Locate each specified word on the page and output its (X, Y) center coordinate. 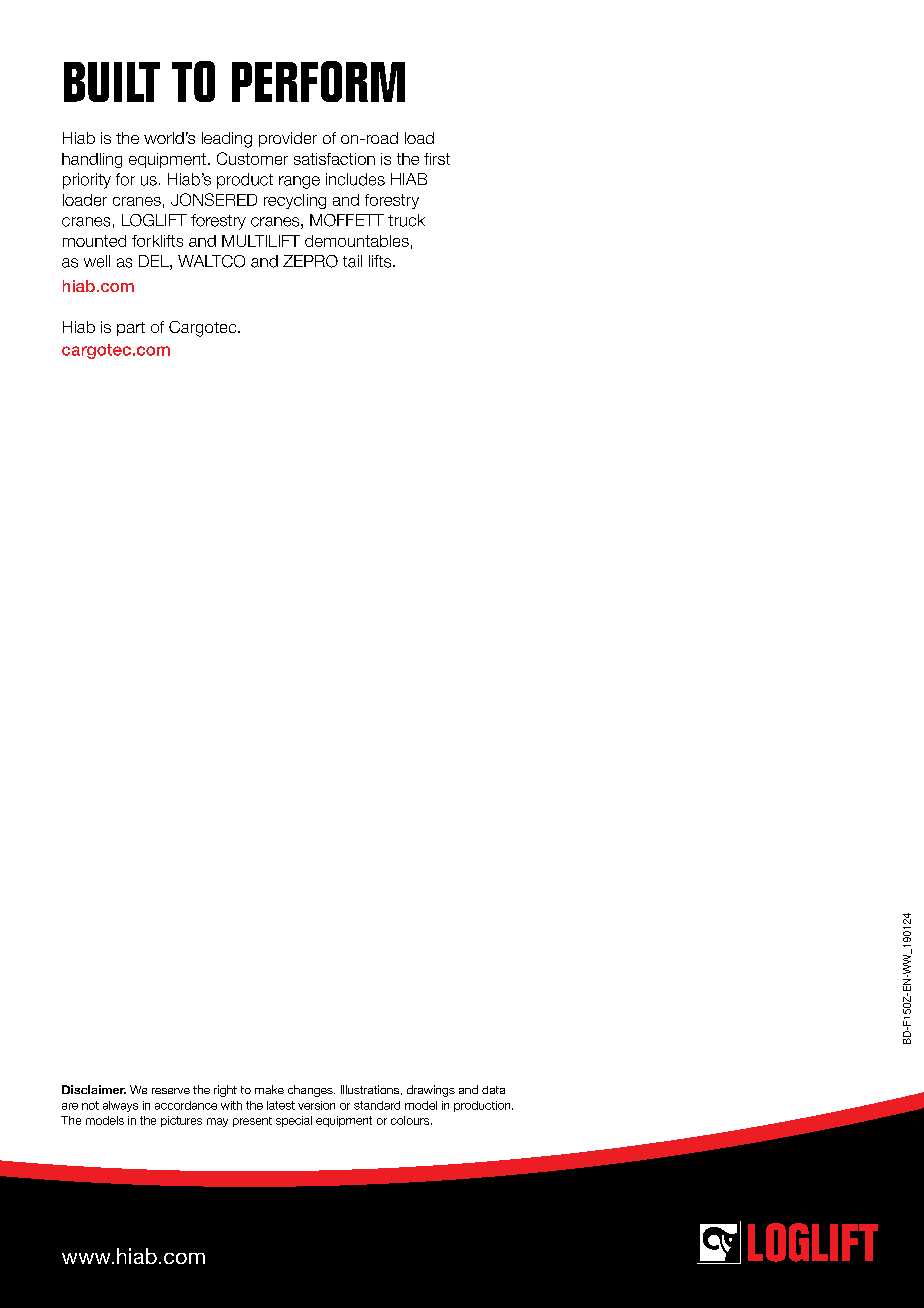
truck (406, 220)
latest (281, 1105)
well (97, 261)
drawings (431, 1091)
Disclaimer (94, 1089)
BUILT (112, 82)
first (437, 159)
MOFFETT (347, 220)
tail (352, 261)
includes (355, 179)
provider (288, 139)
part (131, 329)
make (269, 1089)
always (120, 1106)
